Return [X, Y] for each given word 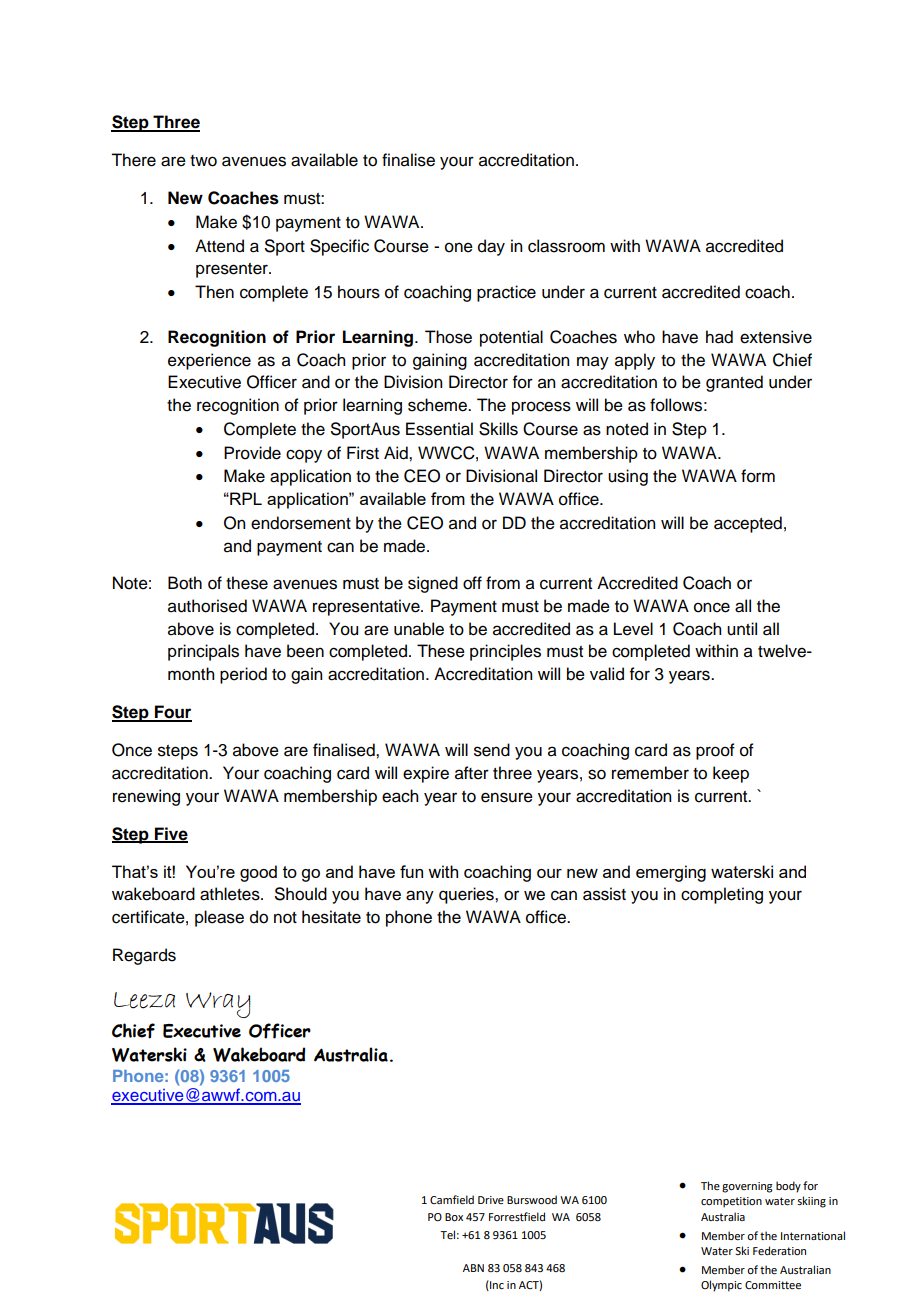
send [492, 750]
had [719, 337]
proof [715, 751]
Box [454, 1217]
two [203, 161]
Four [172, 713]
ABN [473, 1268]
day [491, 247]
